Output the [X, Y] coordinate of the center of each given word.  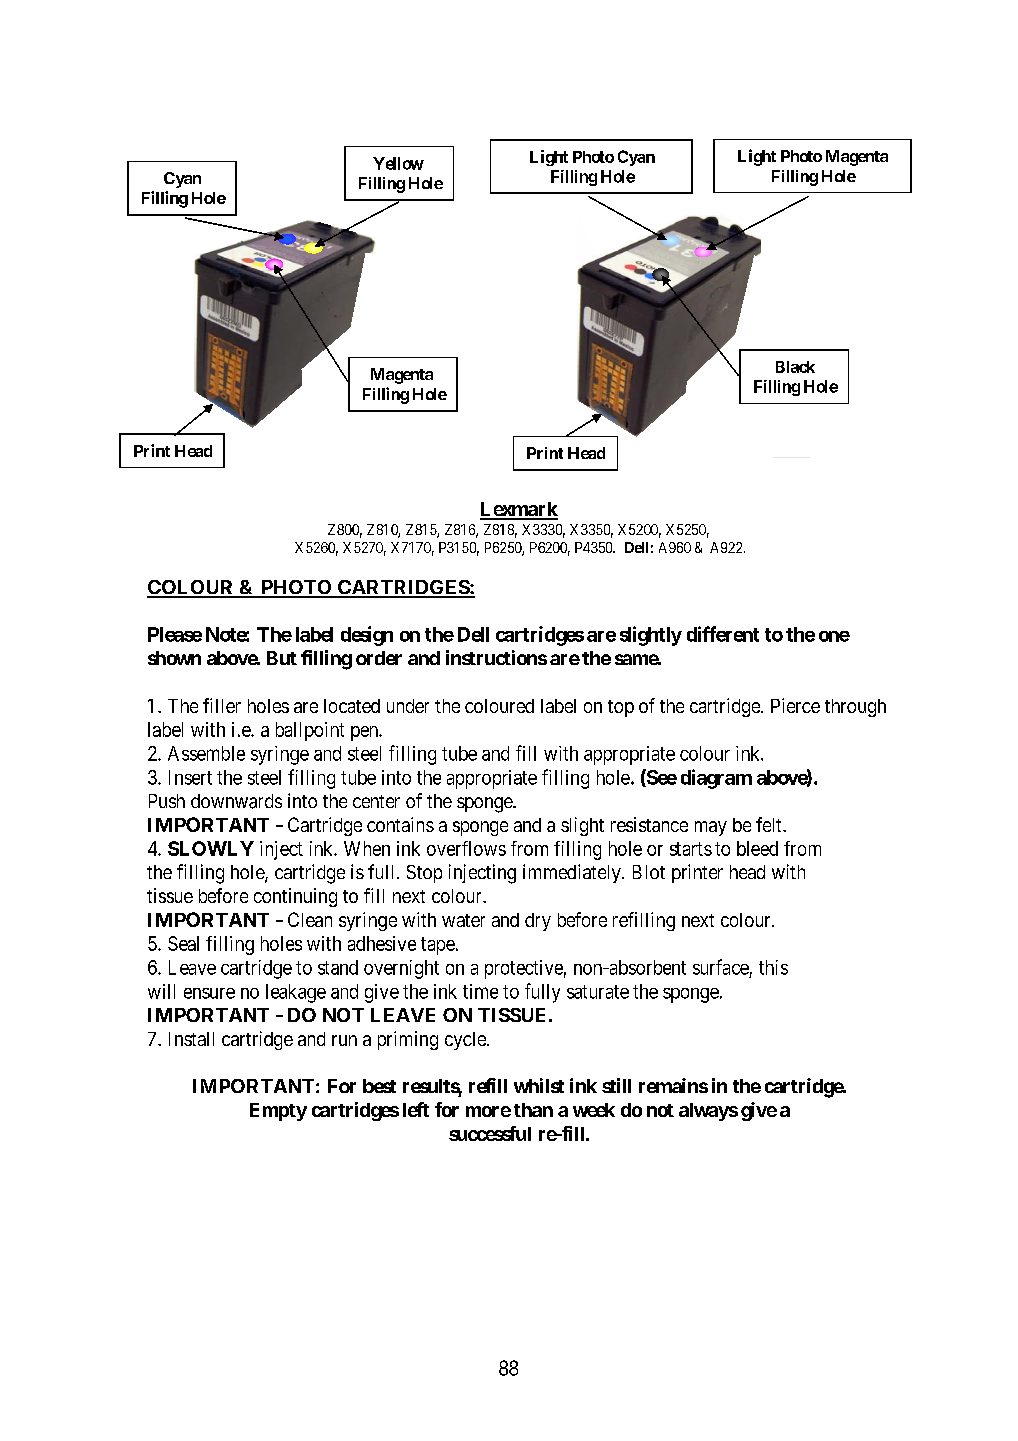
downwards [236, 801]
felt [770, 824]
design [367, 636]
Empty [278, 1112]
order [379, 658]
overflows [466, 848]
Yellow [398, 163]
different [723, 634]
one [834, 636]
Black [795, 367]
